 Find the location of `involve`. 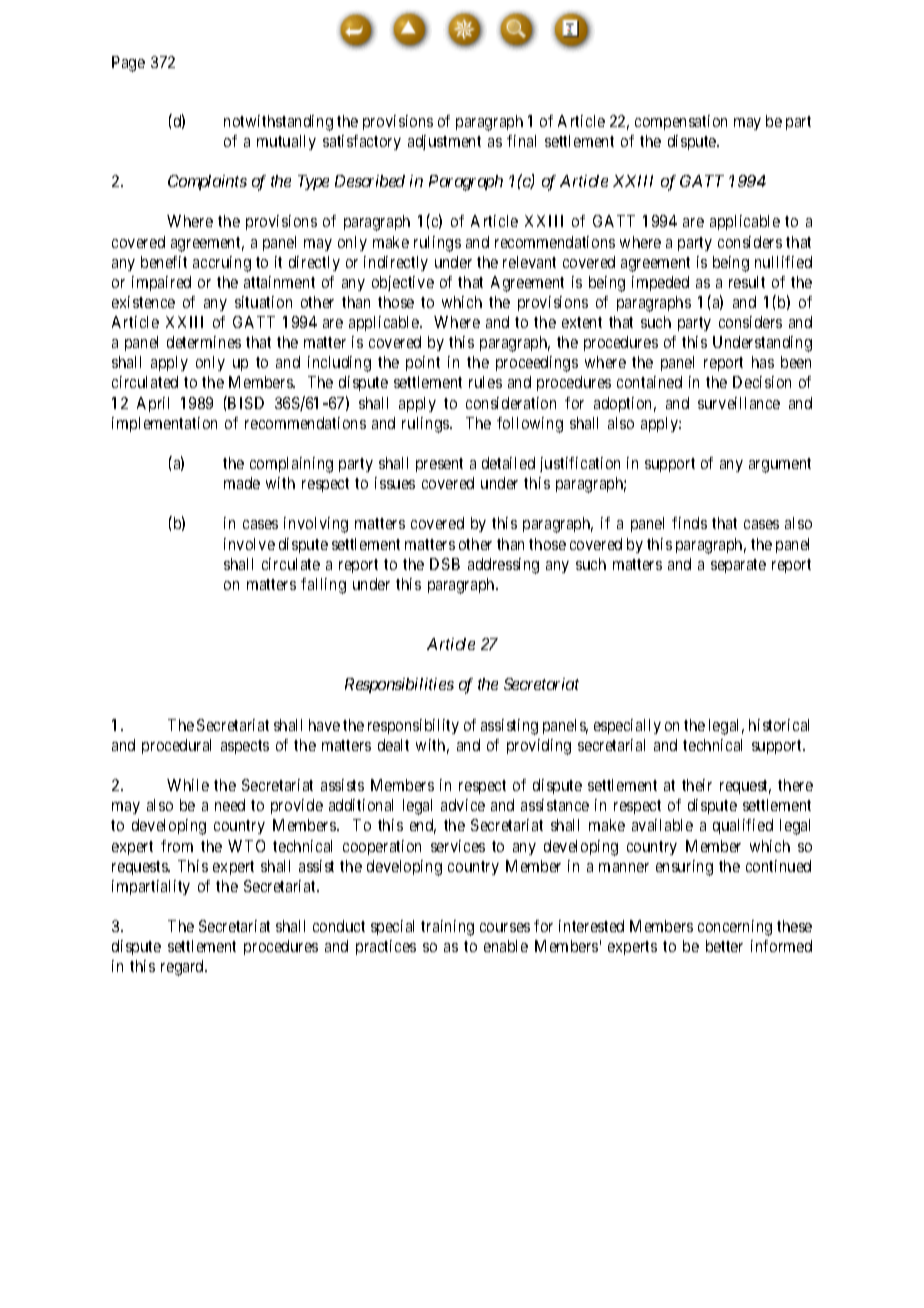

involve is located at coordinates (249, 544).
